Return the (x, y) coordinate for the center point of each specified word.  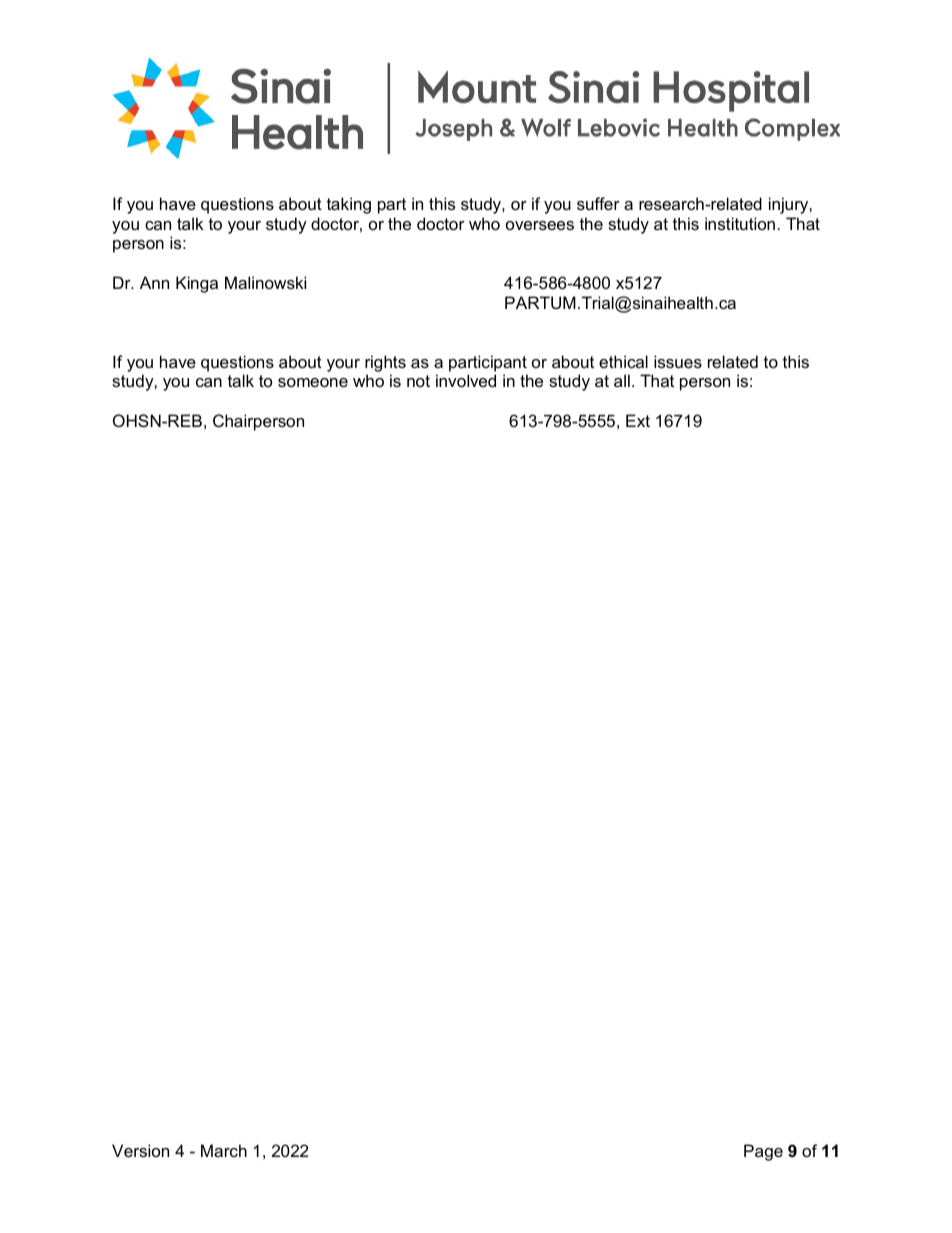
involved (466, 380)
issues (678, 361)
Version (140, 1150)
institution (740, 223)
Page (763, 1152)
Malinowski (265, 282)
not (418, 381)
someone (313, 382)
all (622, 380)
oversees (540, 225)
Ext (638, 420)
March (224, 1150)
